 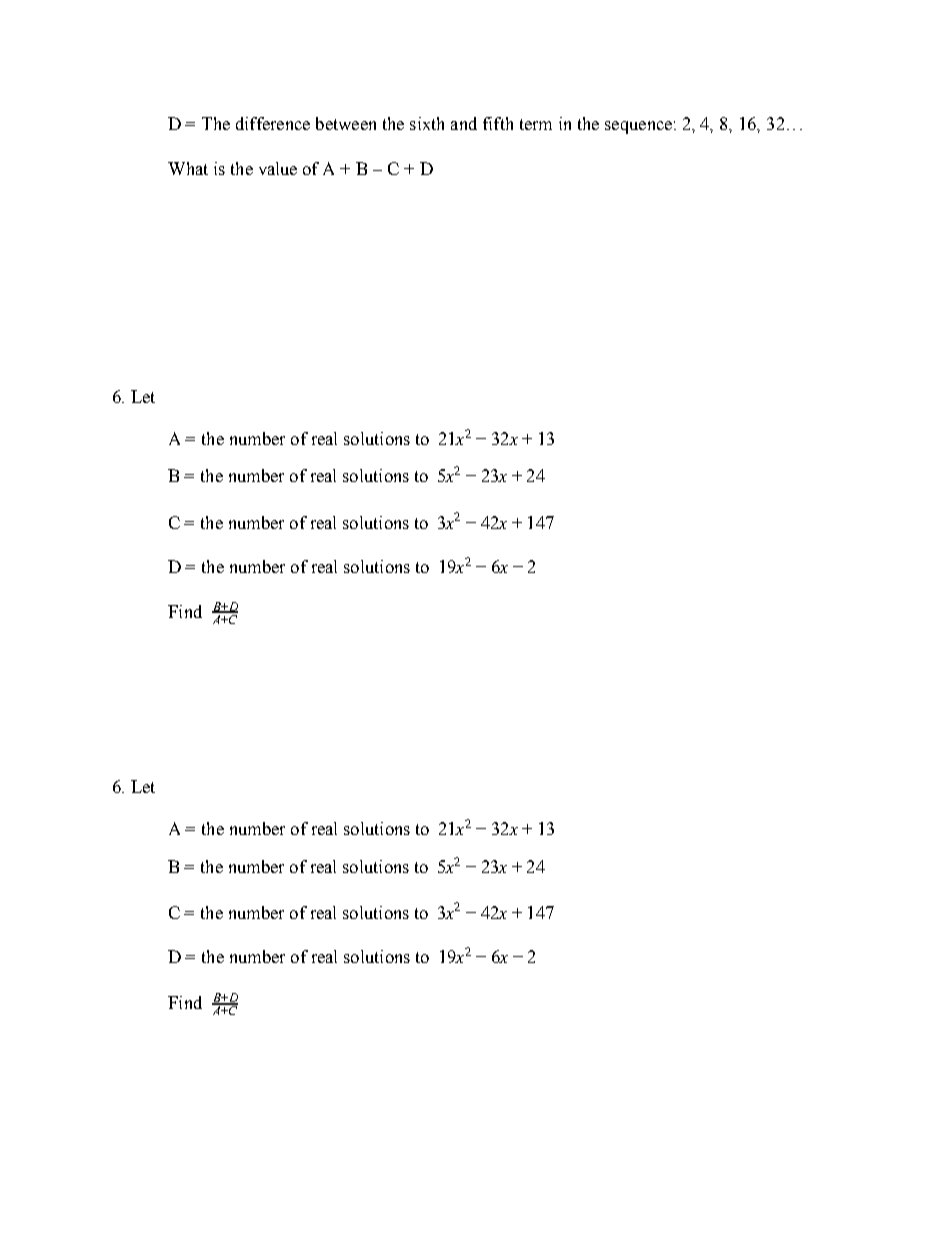 What do you see at coordinates (427, 123) in the screenshot?
I see `sixth` at bounding box center [427, 123].
